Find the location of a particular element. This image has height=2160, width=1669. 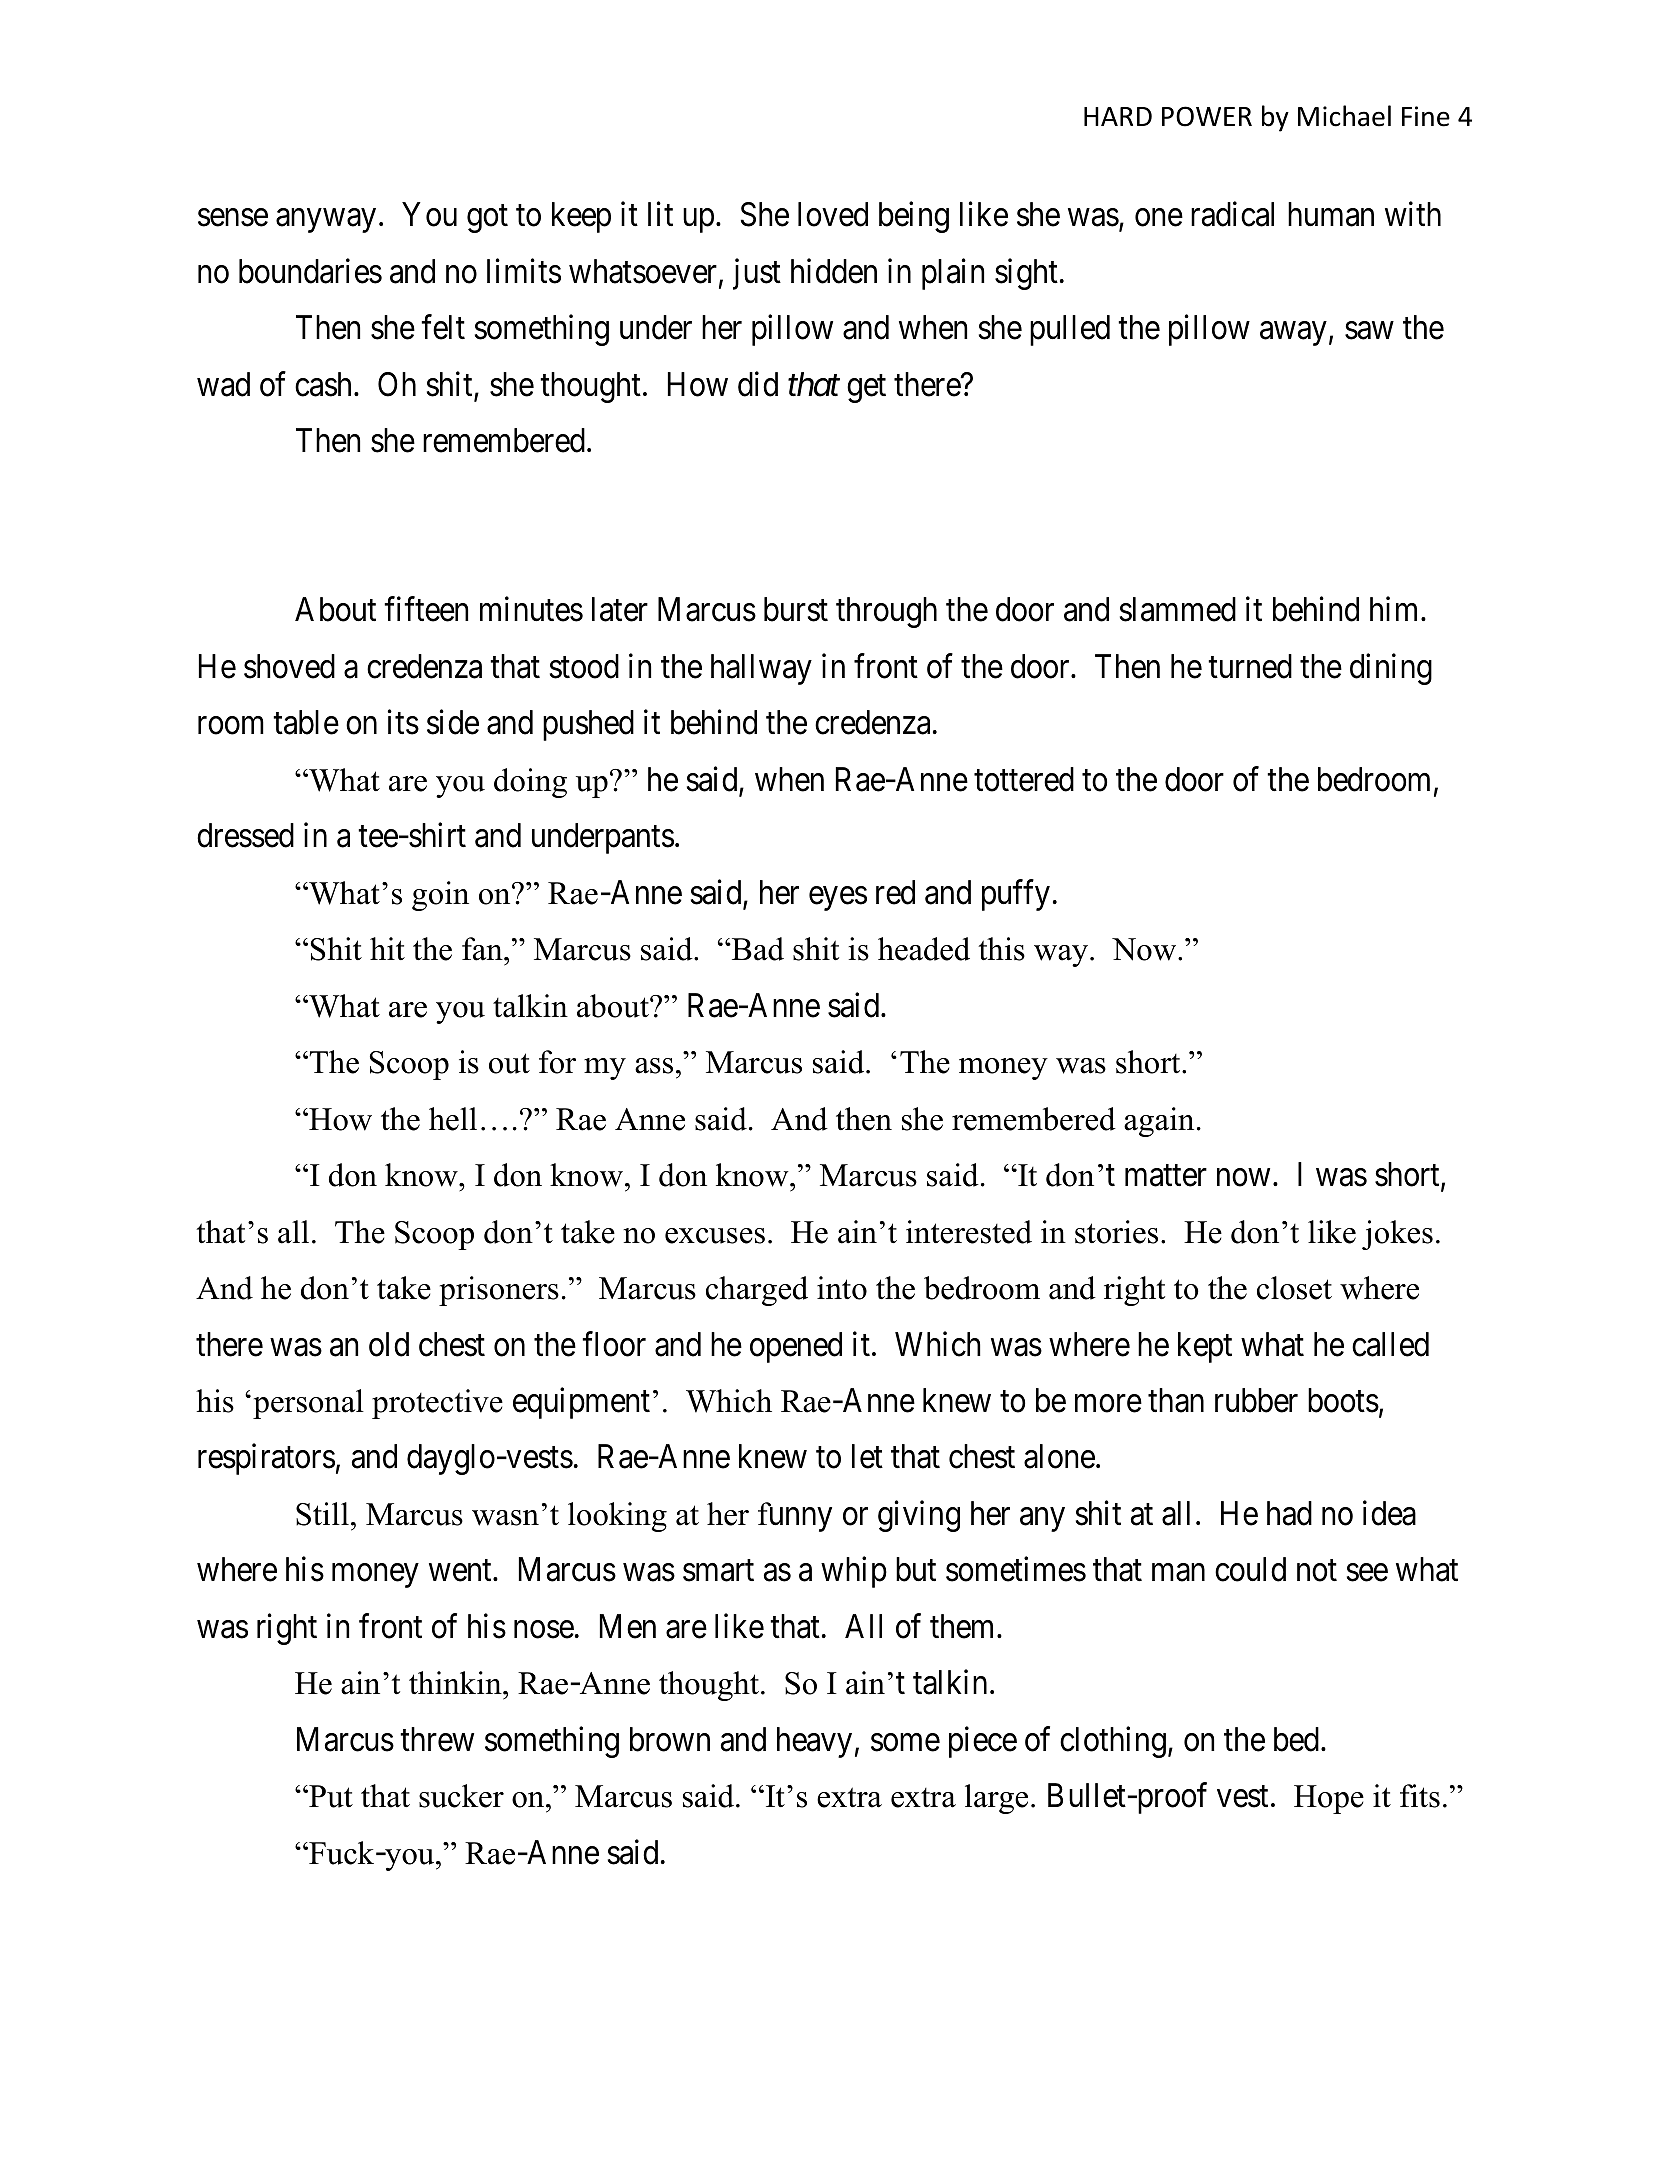

again is located at coordinates (1159, 1122).
